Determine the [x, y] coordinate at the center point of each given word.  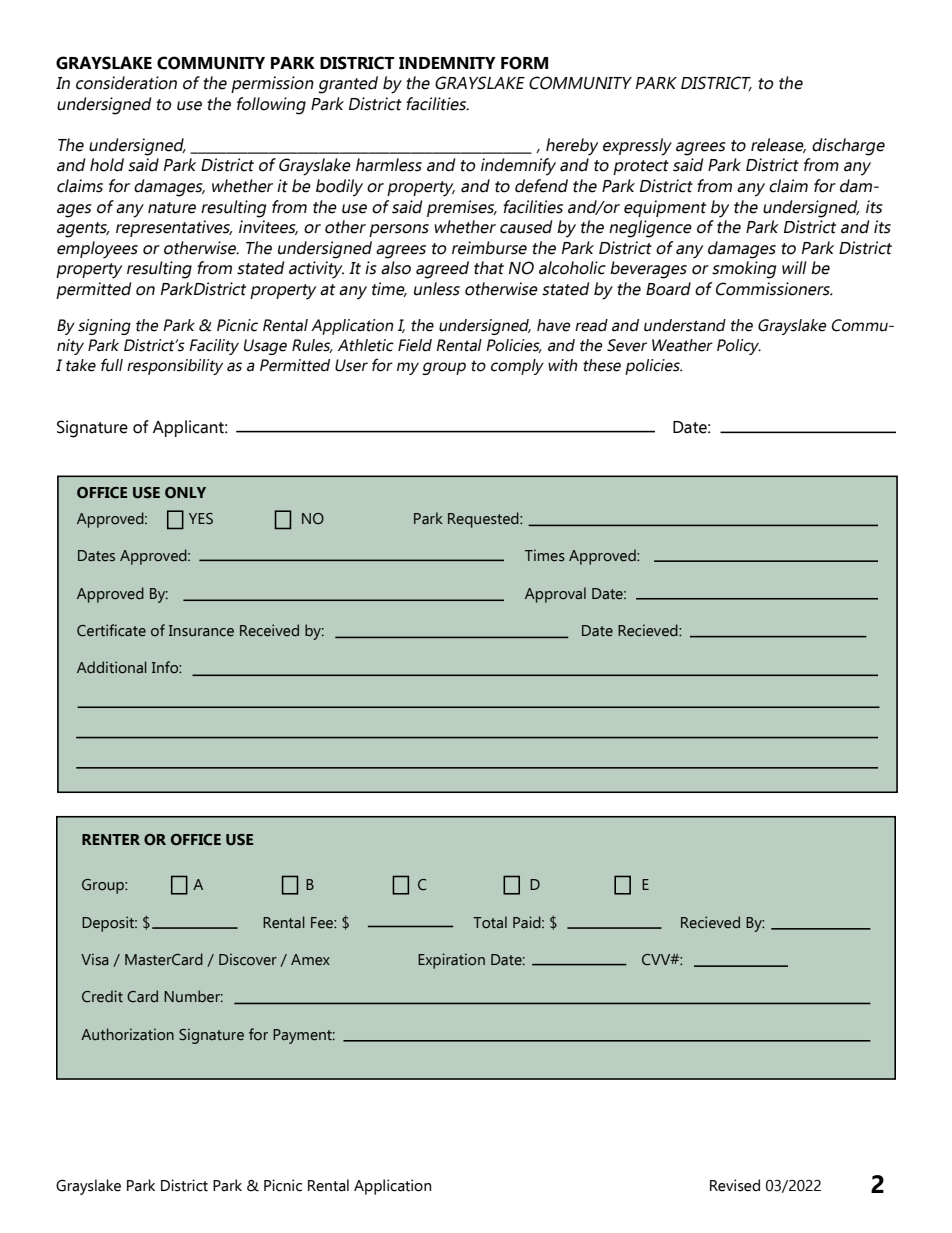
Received [269, 630]
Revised [735, 1185]
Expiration [451, 961]
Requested [484, 520]
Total [490, 922]
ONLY [185, 493]
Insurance [201, 631]
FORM [524, 63]
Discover [248, 959]
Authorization [127, 1034]
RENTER [111, 839]
